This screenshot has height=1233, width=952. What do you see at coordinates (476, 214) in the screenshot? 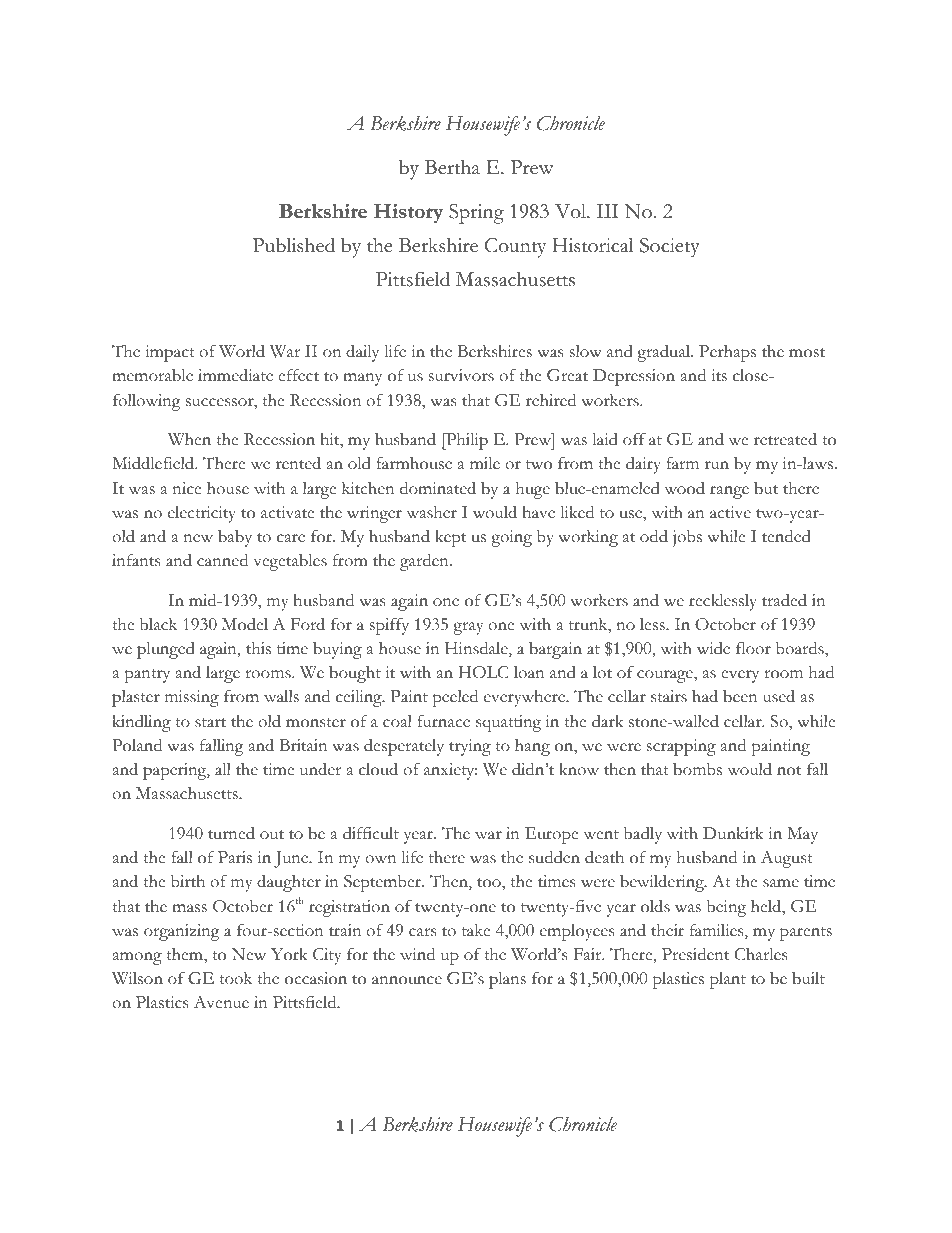
I see `Spring` at bounding box center [476, 214].
